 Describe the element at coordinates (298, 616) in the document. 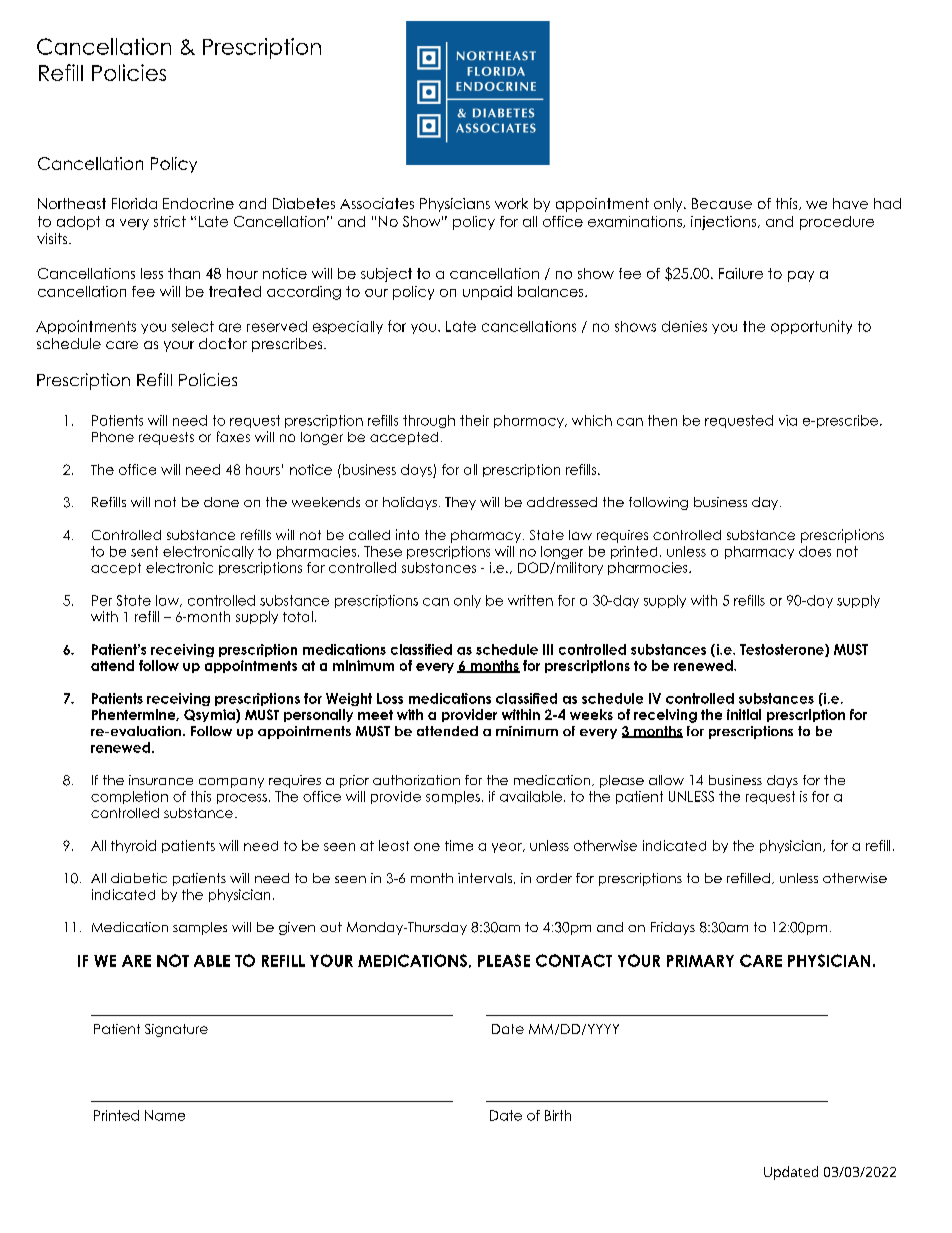

I see `total` at that location.
